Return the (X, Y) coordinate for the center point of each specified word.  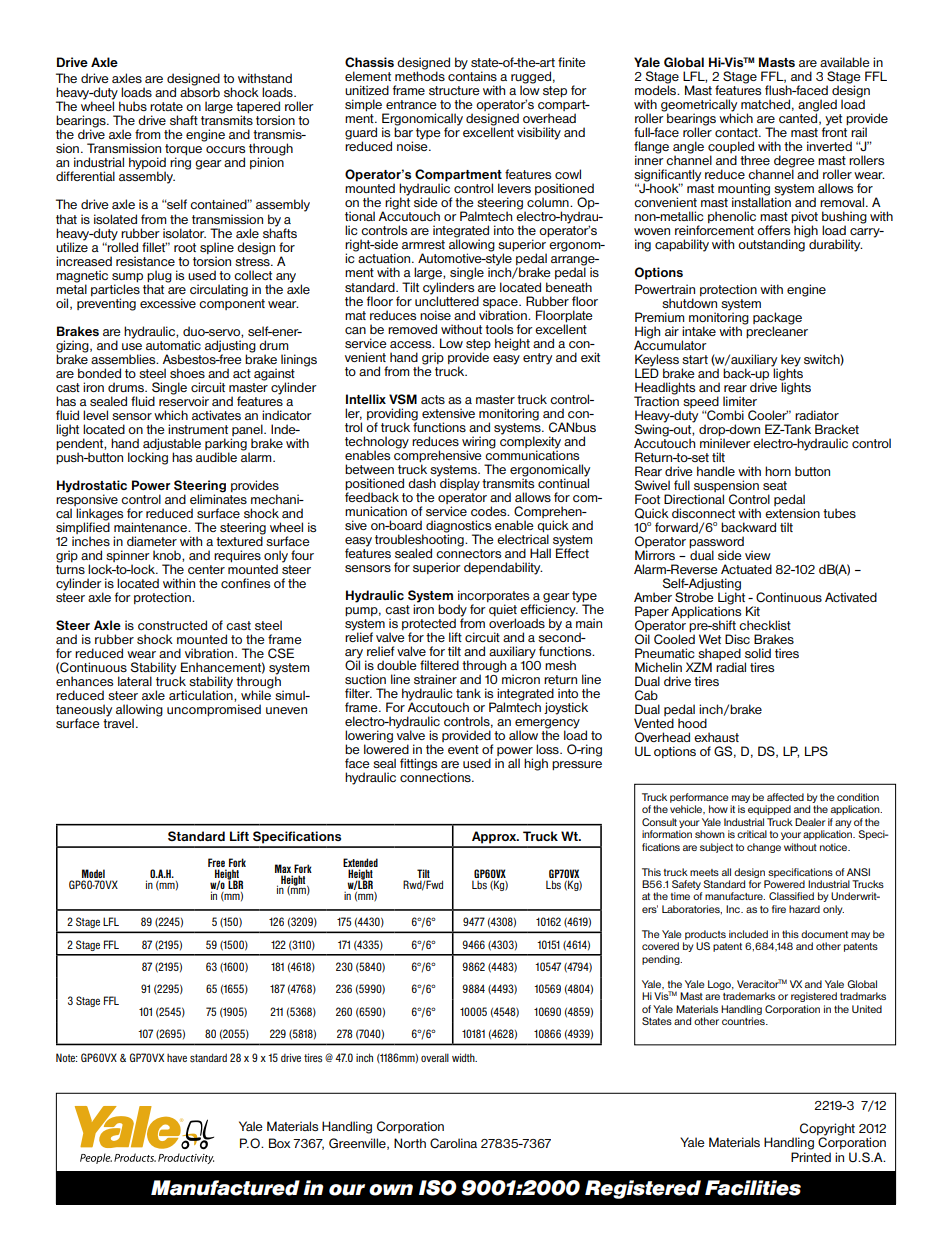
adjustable (172, 444)
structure (454, 90)
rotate (166, 106)
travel (118, 722)
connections (436, 776)
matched (765, 104)
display (459, 483)
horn (778, 471)
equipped (769, 810)
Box (279, 1143)
